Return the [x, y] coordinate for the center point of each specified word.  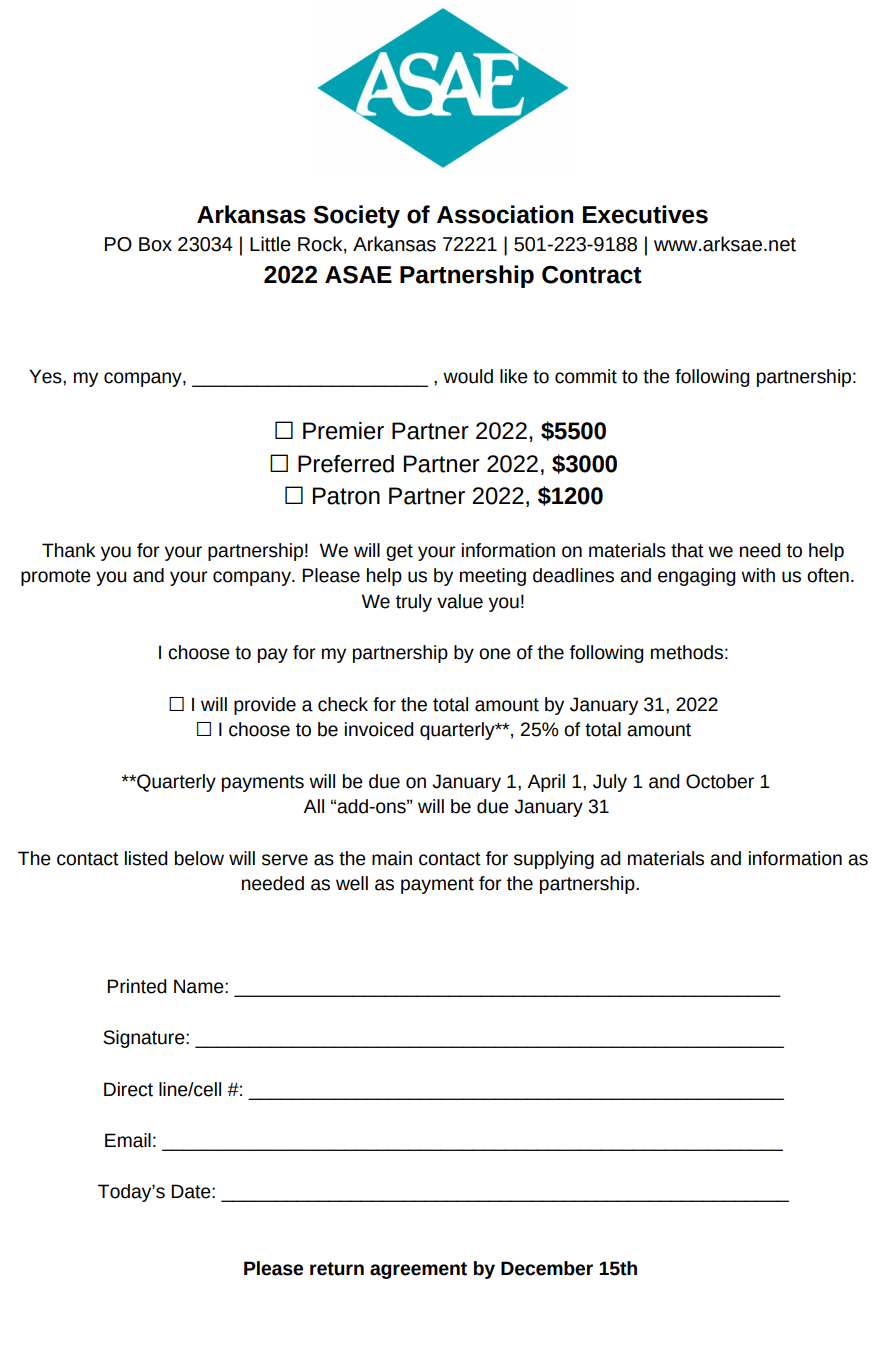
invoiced [379, 729]
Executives [645, 214]
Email [128, 1140]
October [720, 781]
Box [155, 244]
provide [265, 706]
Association [505, 214]
